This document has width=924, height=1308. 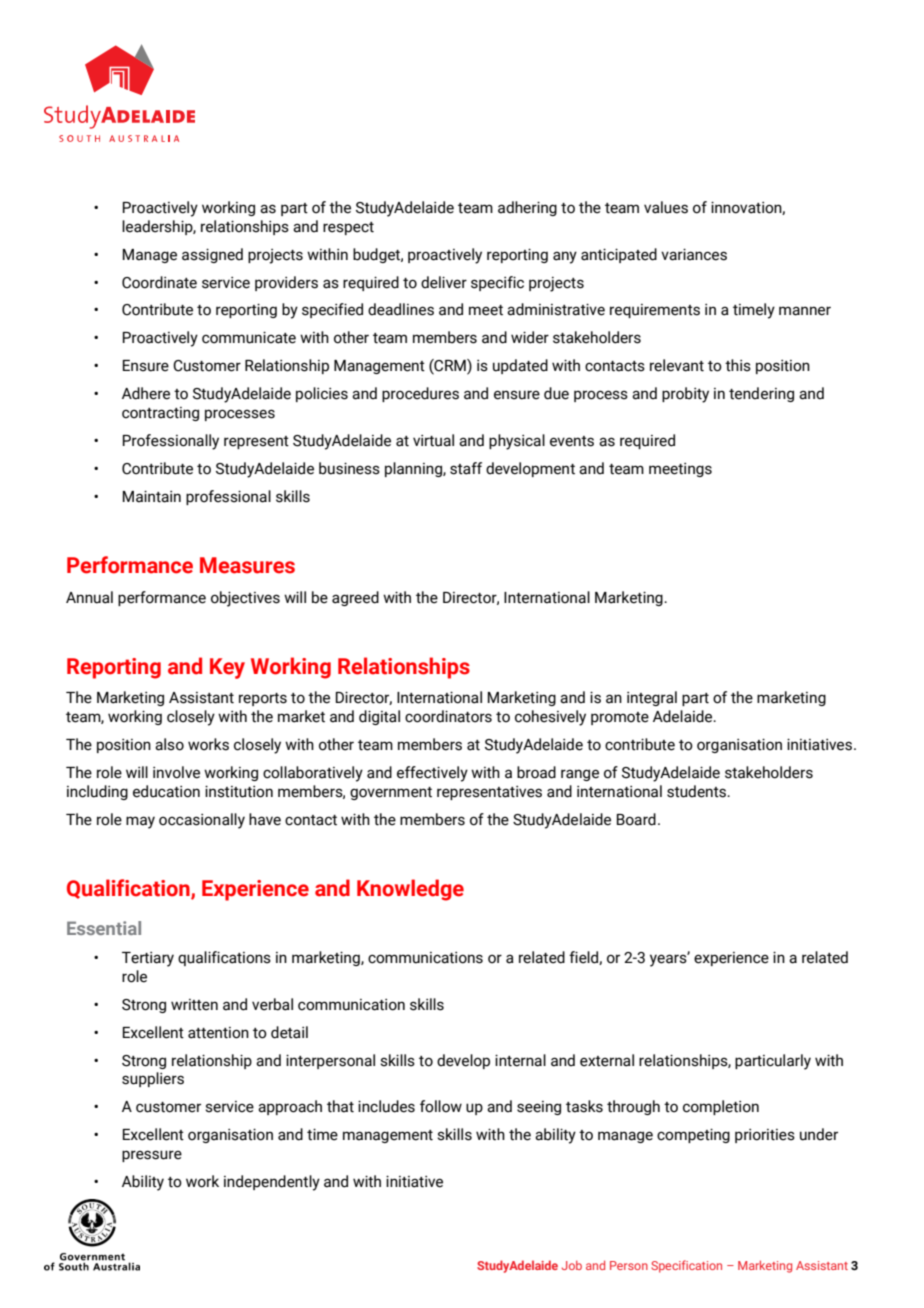 What do you see at coordinates (765, 1136) in the document?
I see `priorities` at bounding box center [765, 1136].
